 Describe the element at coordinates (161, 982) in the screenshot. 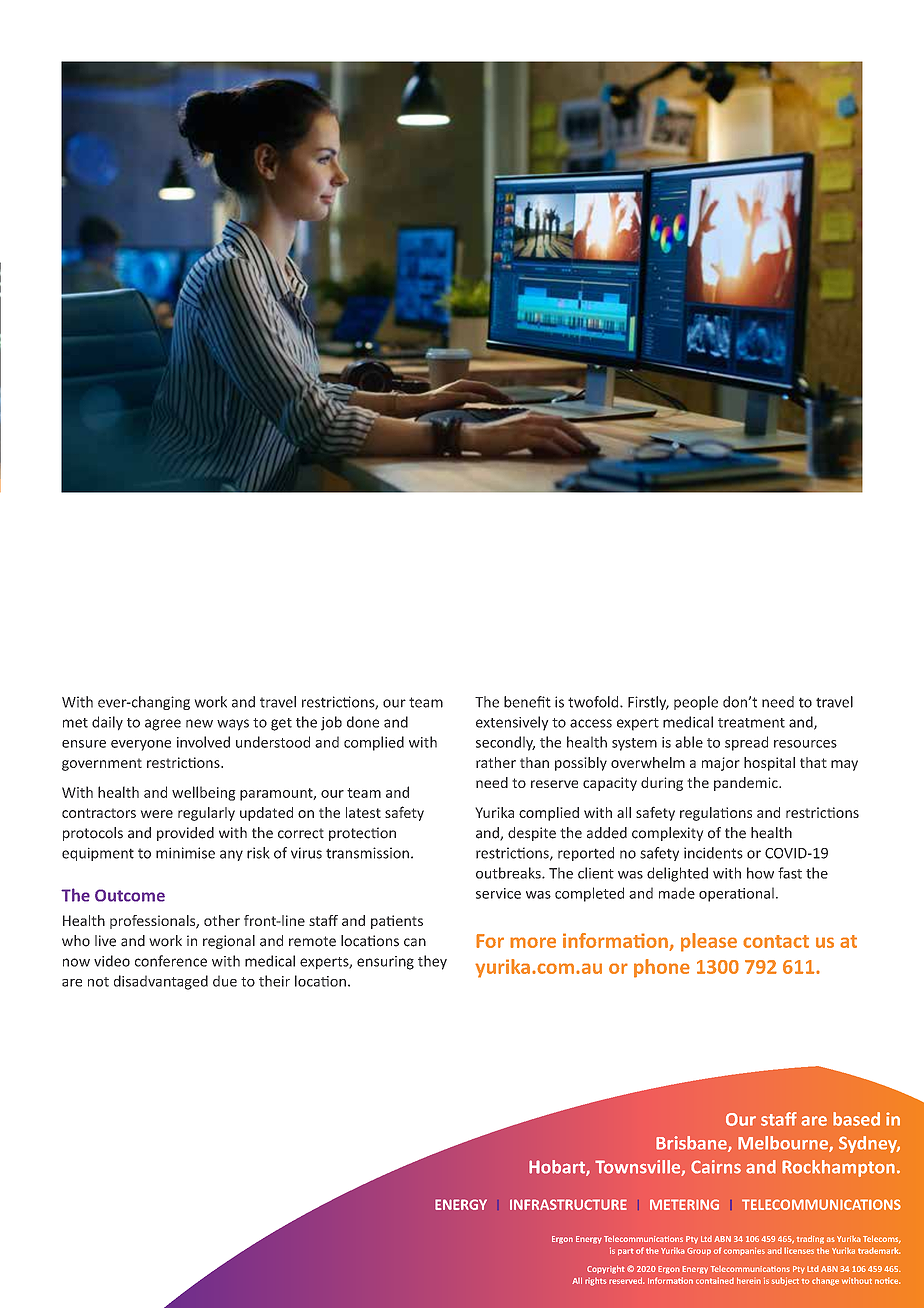

I see `disadvantaged` at that location.
